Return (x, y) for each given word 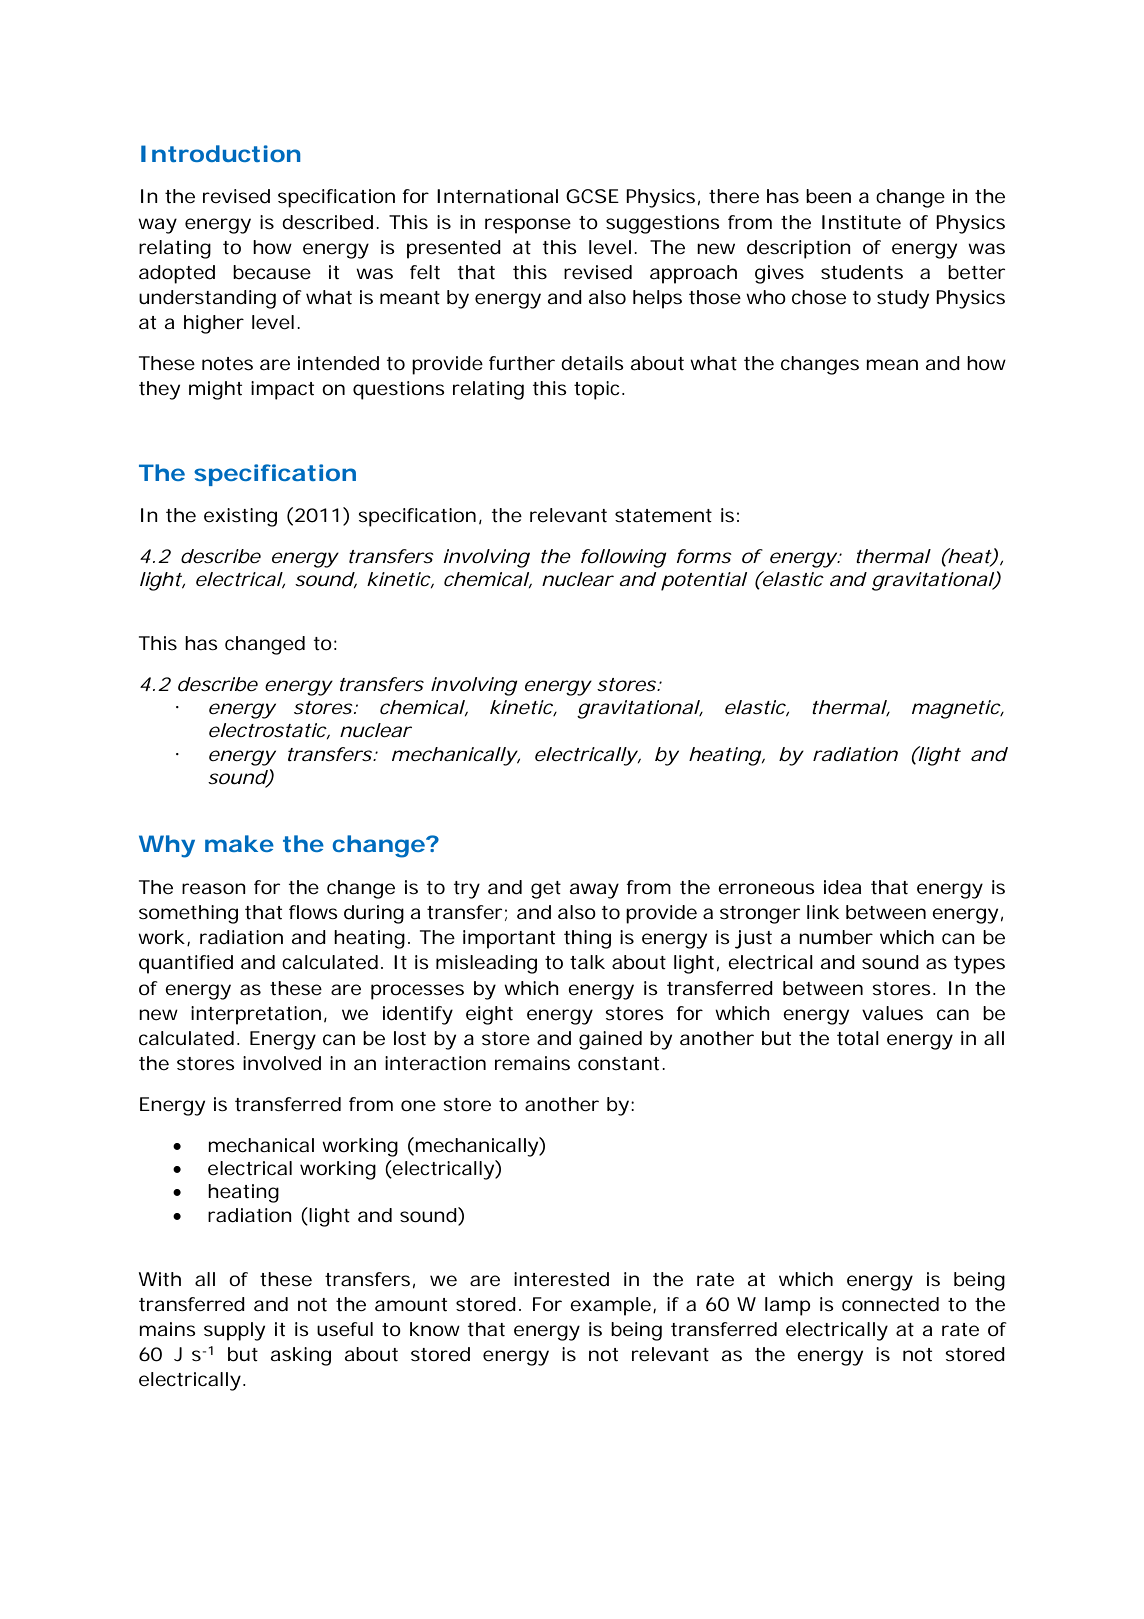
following (624, 558)
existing (240, 517)
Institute (861, 222)
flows (313, 912)
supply (234, 1331)
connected (890, 1304)
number (836, 937)
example (612, 1306)
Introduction (221, 153)
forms (704, 556)
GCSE (592, 196)
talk (587, 962)
